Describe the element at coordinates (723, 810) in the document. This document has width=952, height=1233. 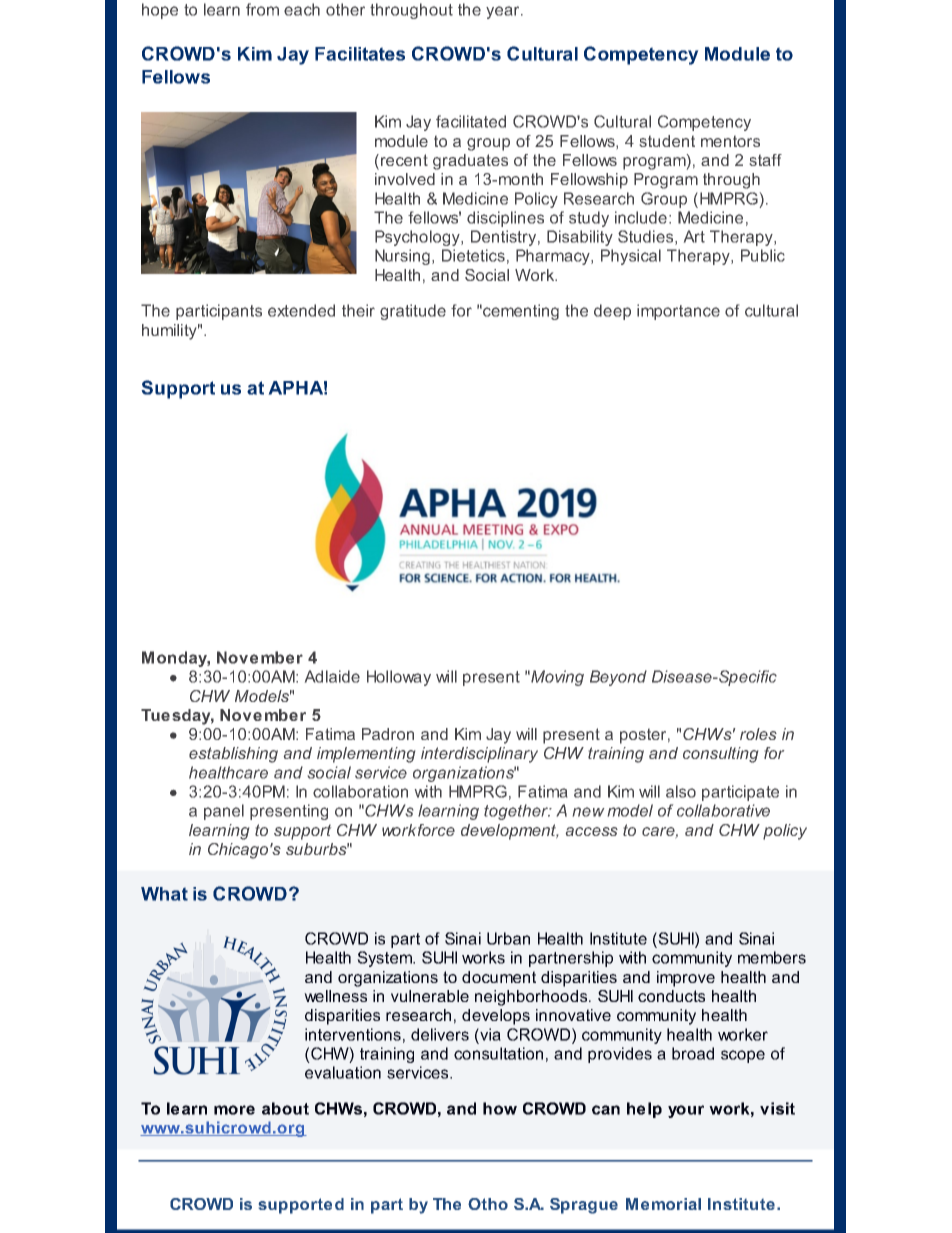
I see `collaborative` at that location.
